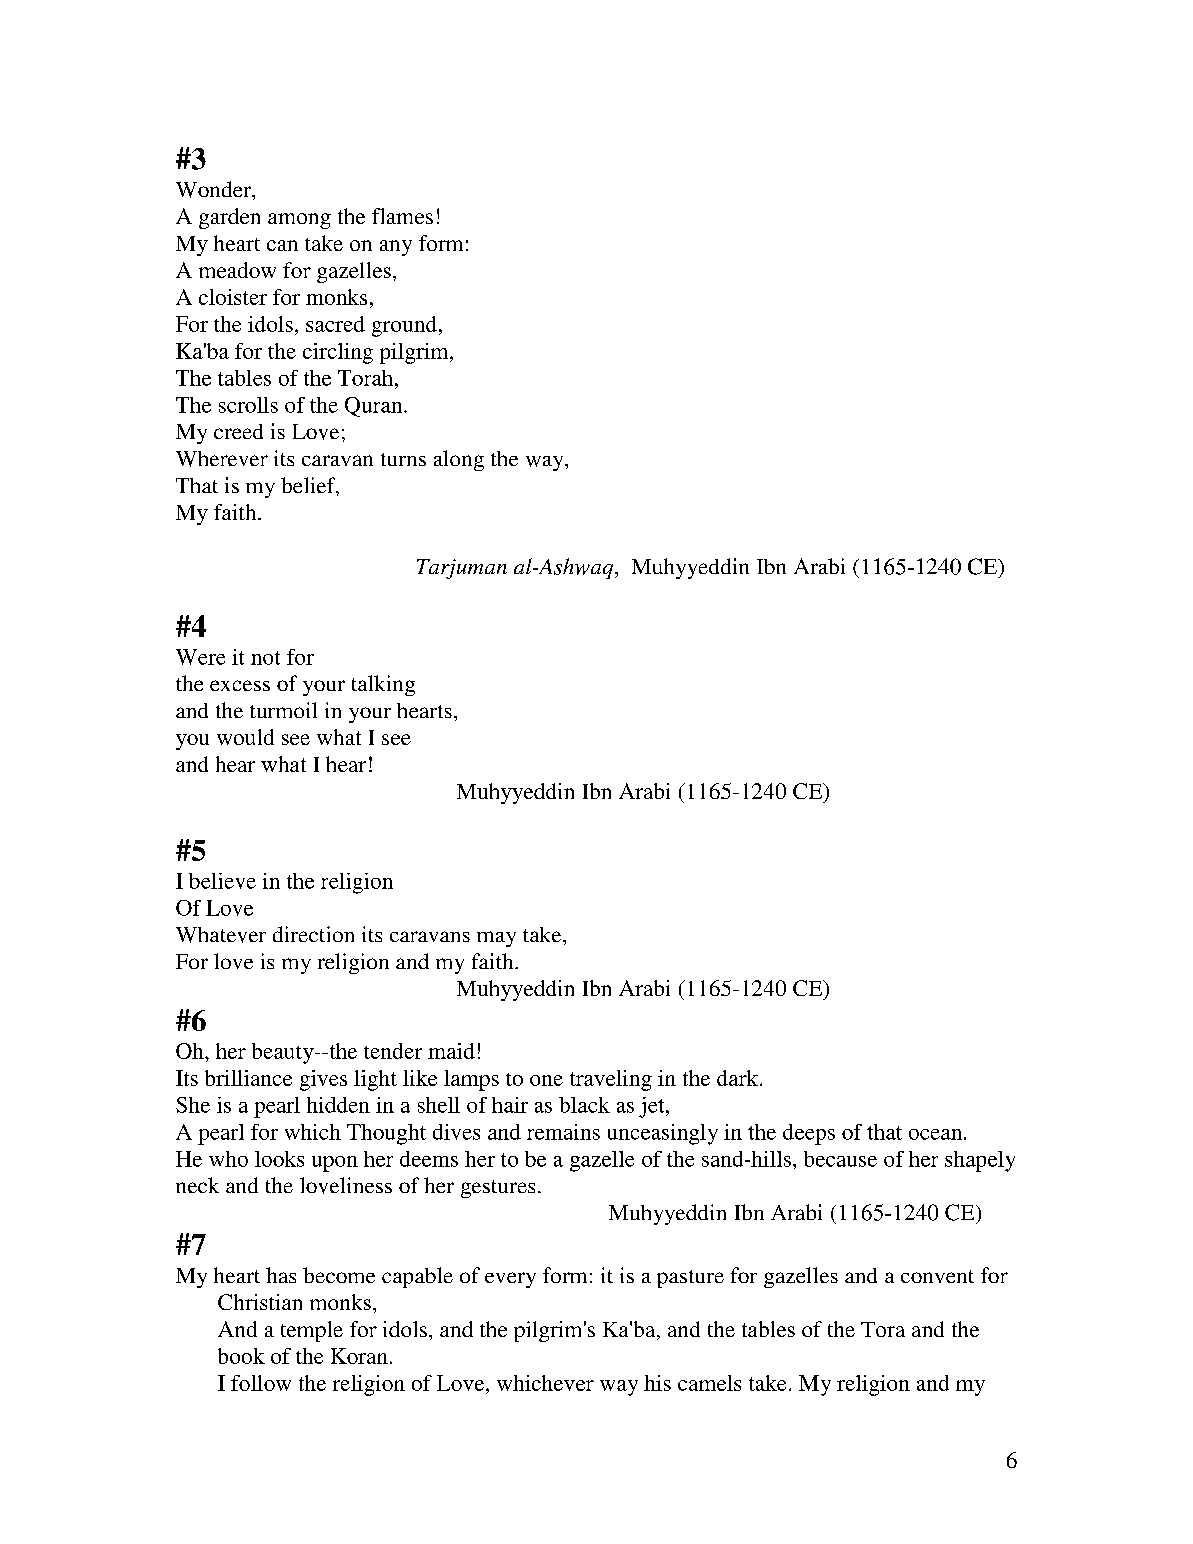  I want to click on temple, so click(312, 1331).
